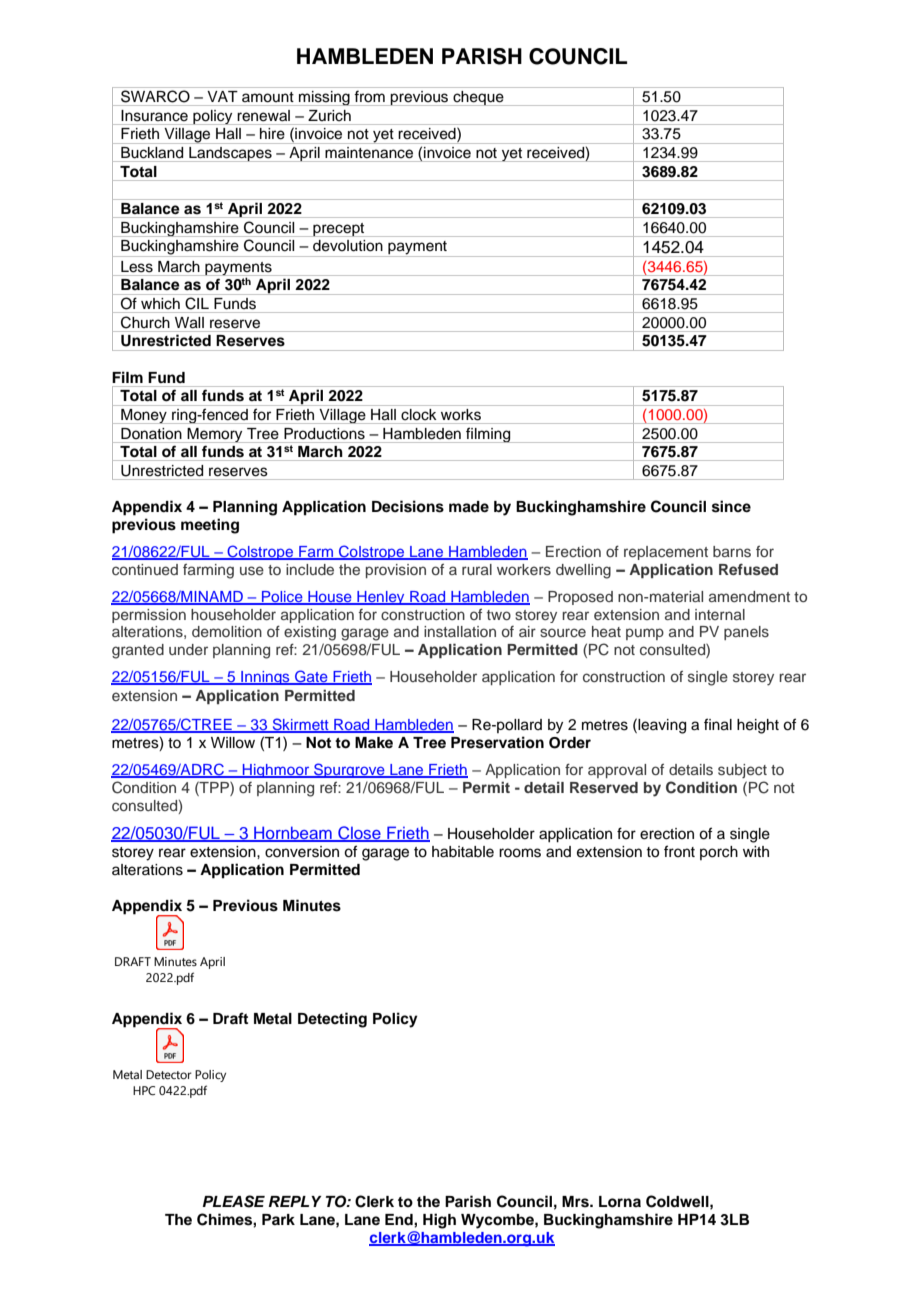 This screenshot has height=1307, width=924. What do you see at coordinates (478, 98) in the screenshot?
I see `cheque` at bounding box center [478, 98].
